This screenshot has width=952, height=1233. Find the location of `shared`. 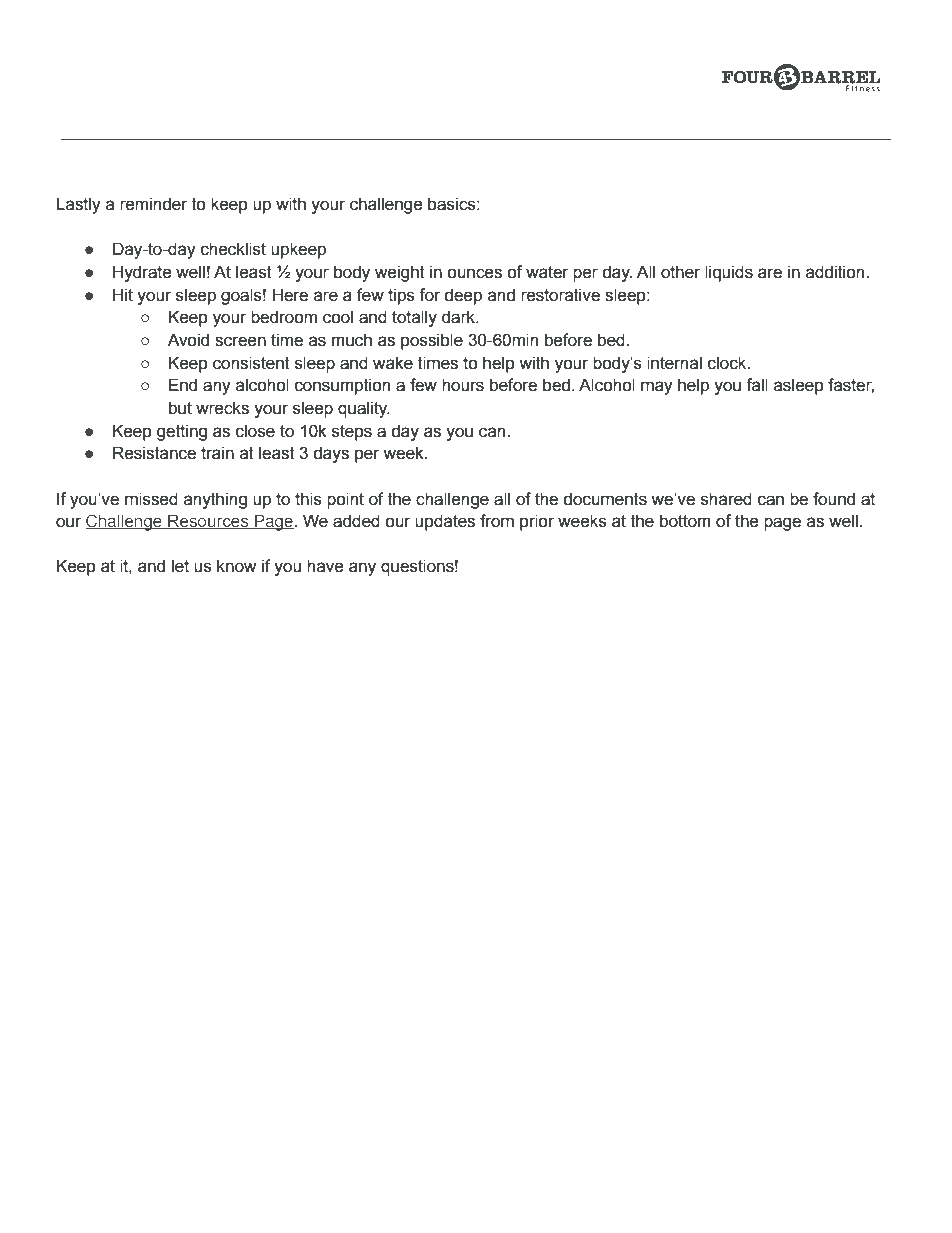

shared is located at coordinates (726, 499).
